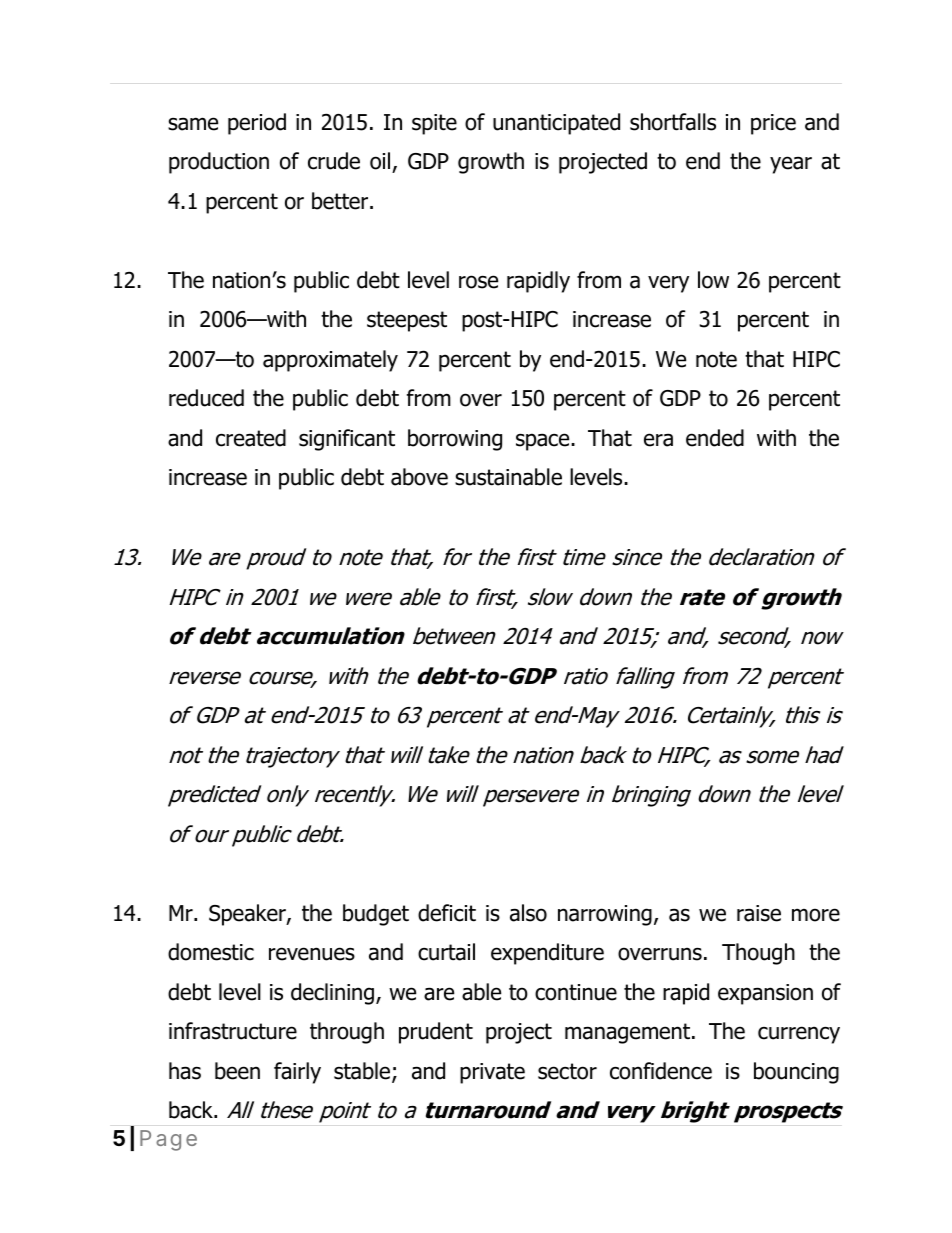  I want to click on price, so click(773, 124).
